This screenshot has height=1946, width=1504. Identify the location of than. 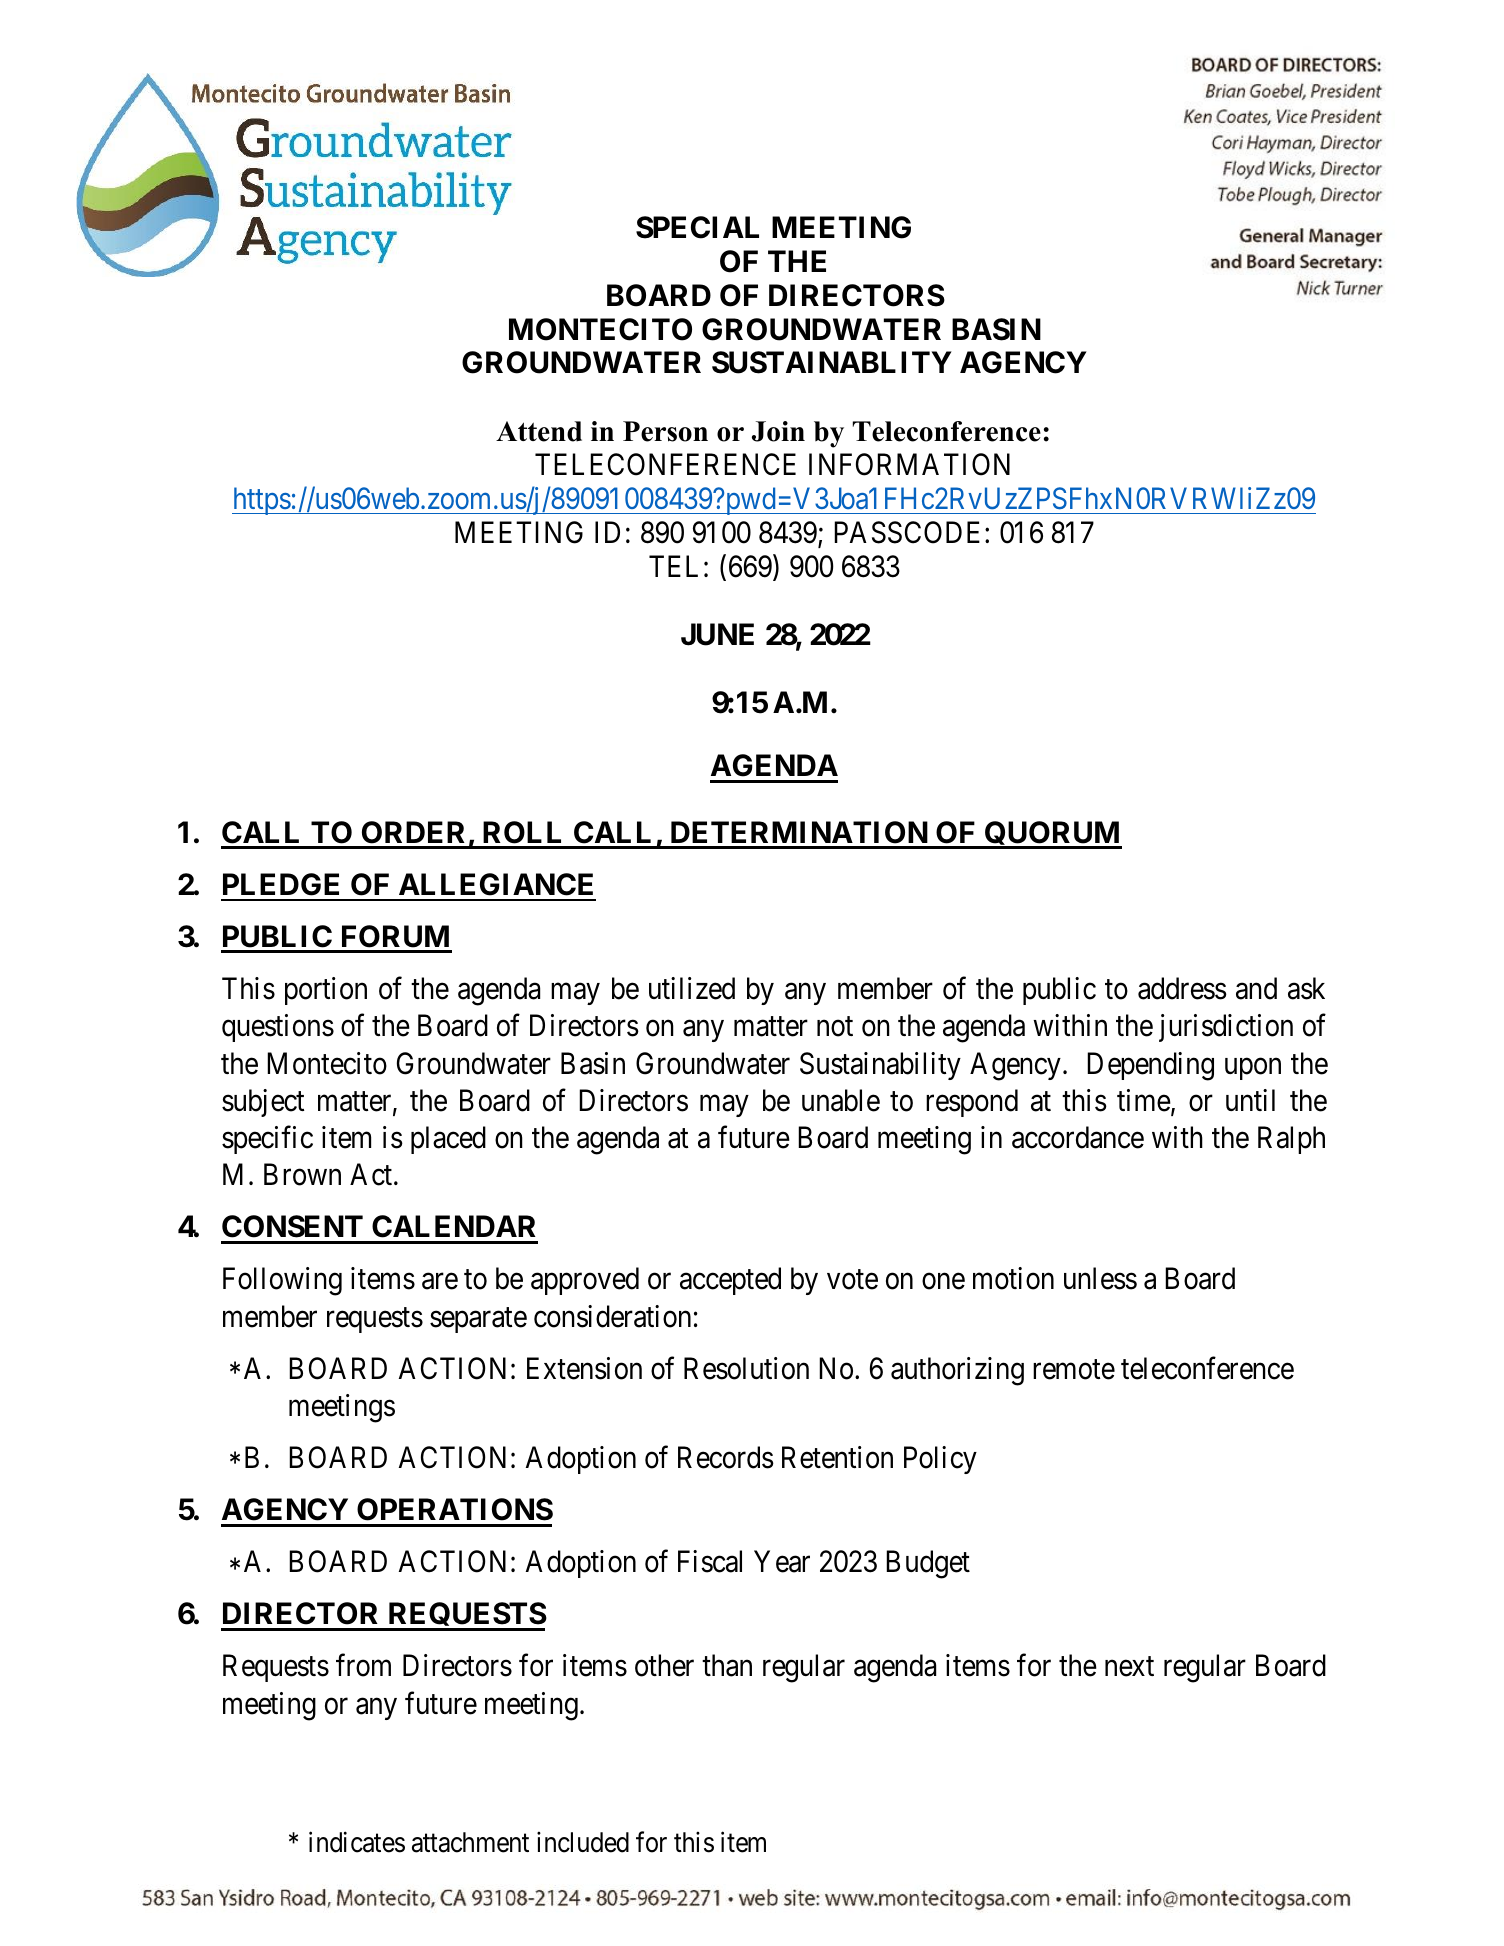
(727, 1665).
